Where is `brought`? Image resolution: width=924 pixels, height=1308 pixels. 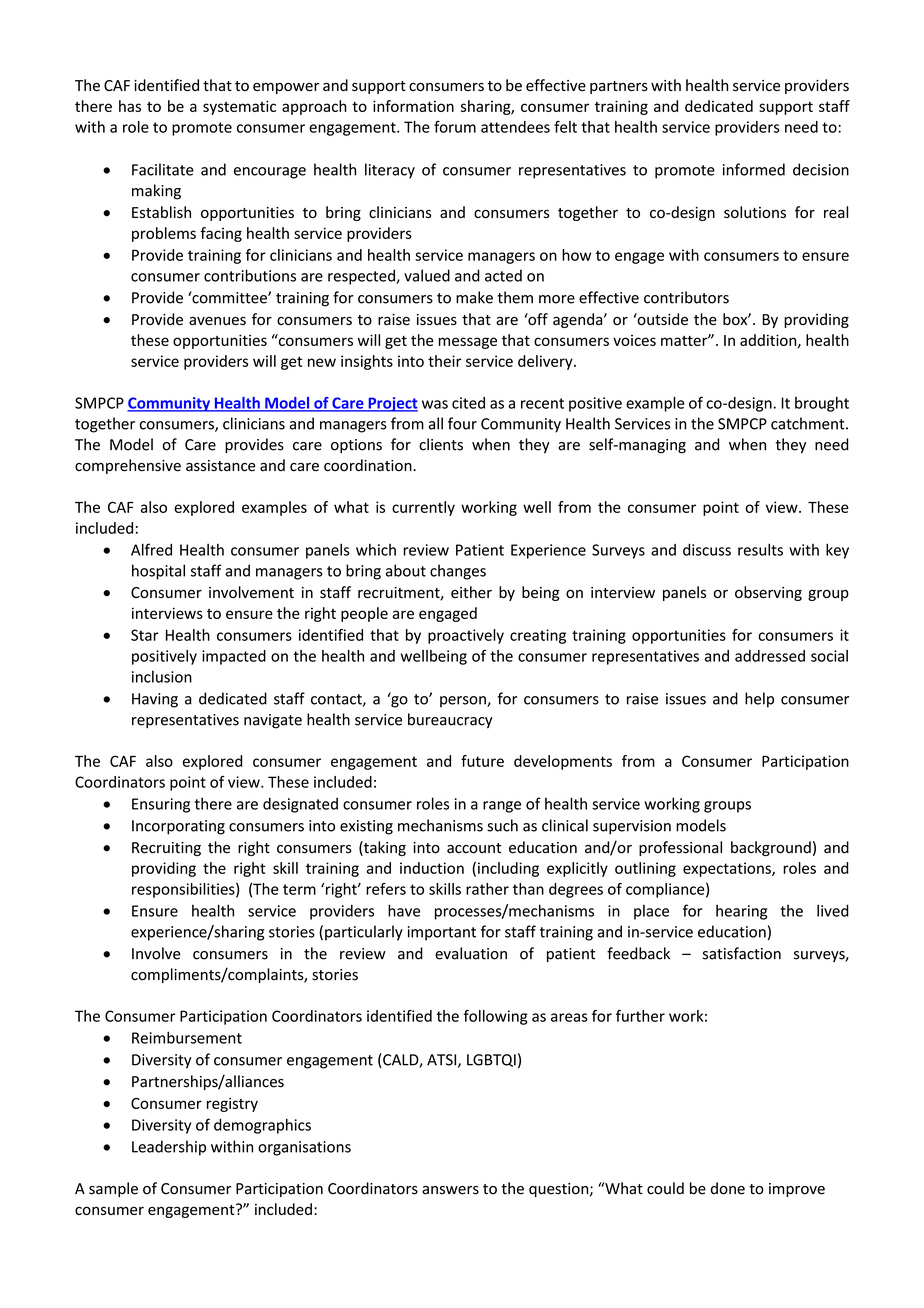 brought is located at coordinates (822, 404).
